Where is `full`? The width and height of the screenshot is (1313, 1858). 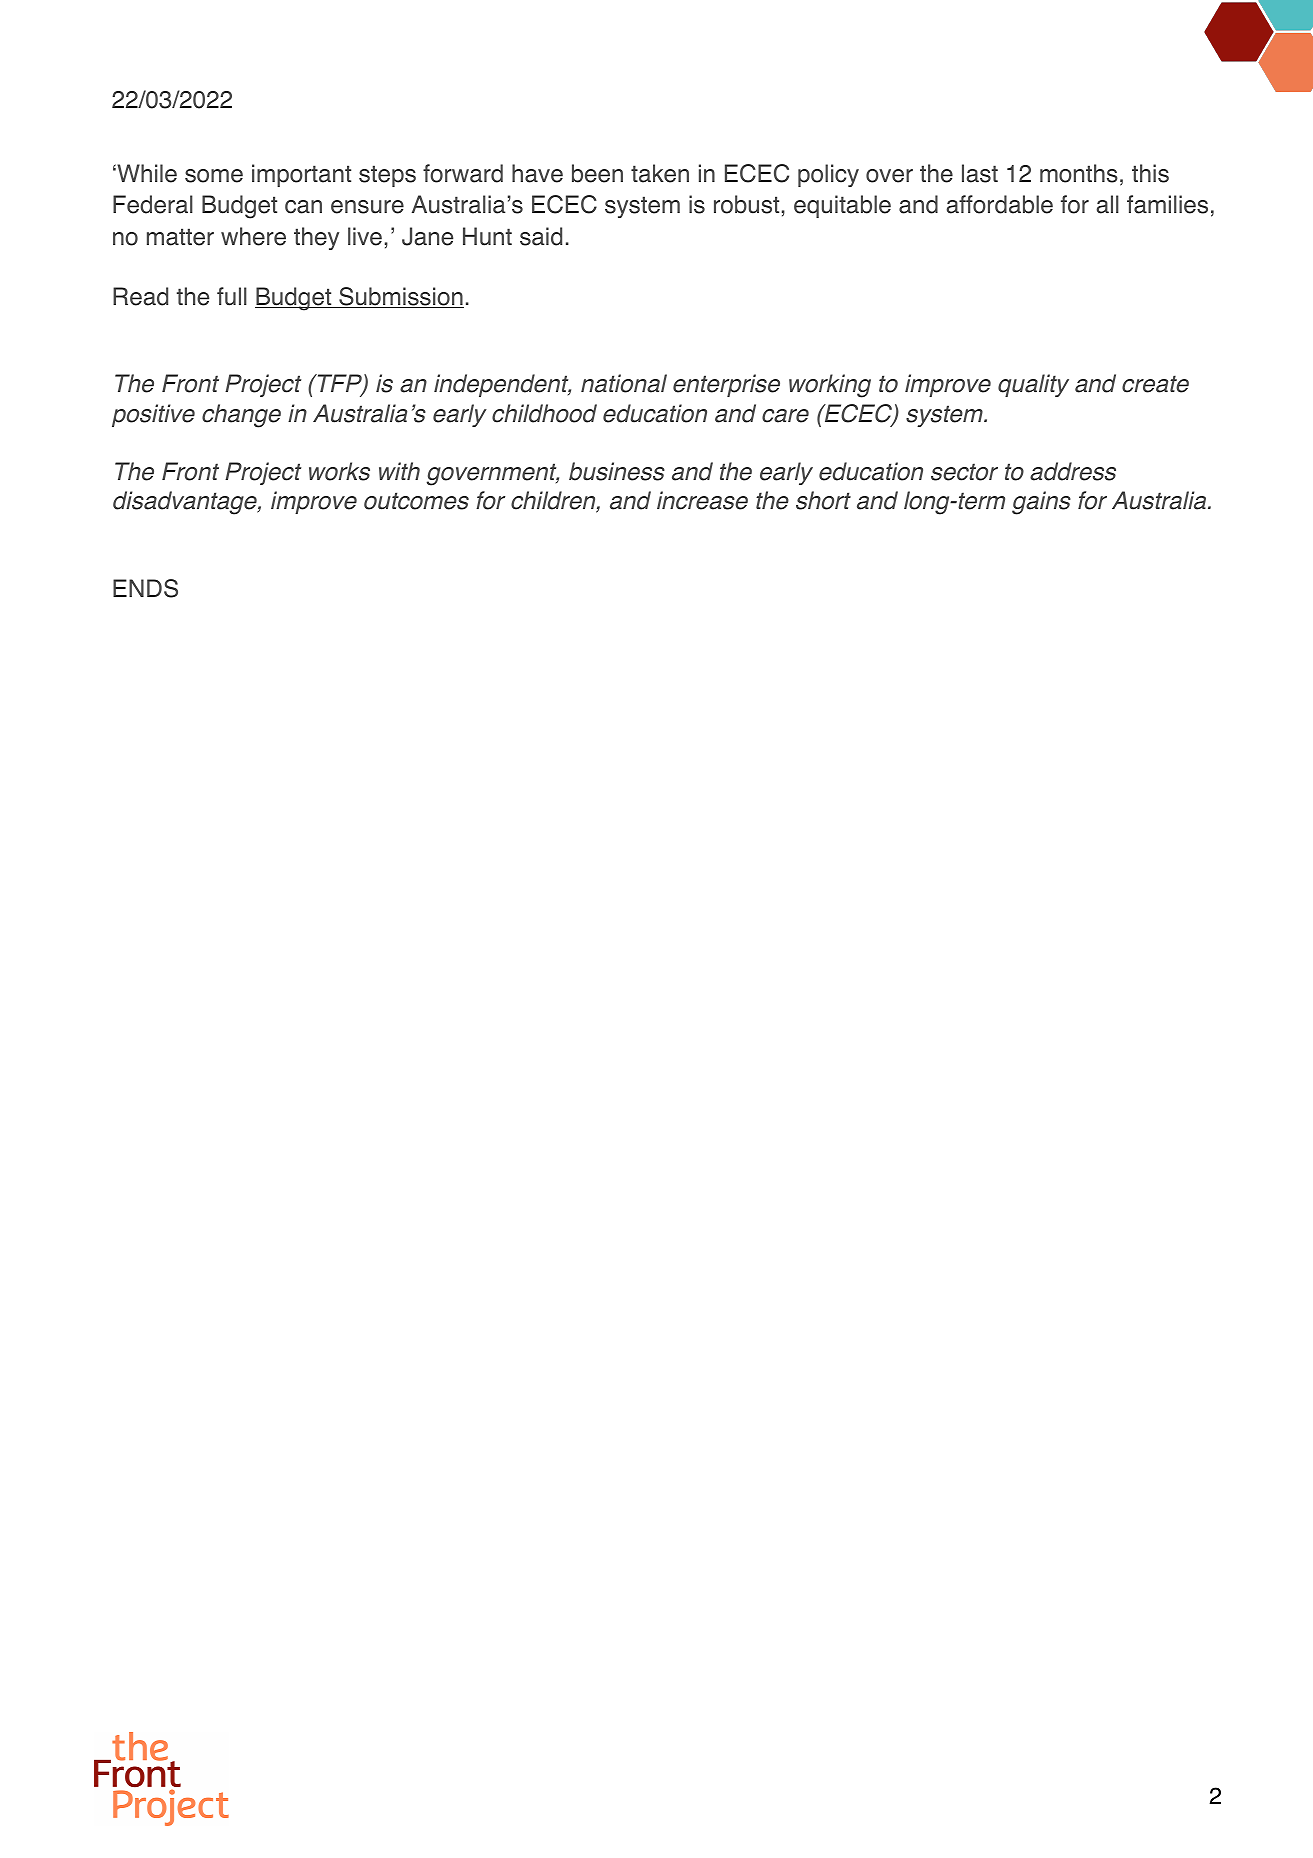 full is located at coordinates (232, 296).
